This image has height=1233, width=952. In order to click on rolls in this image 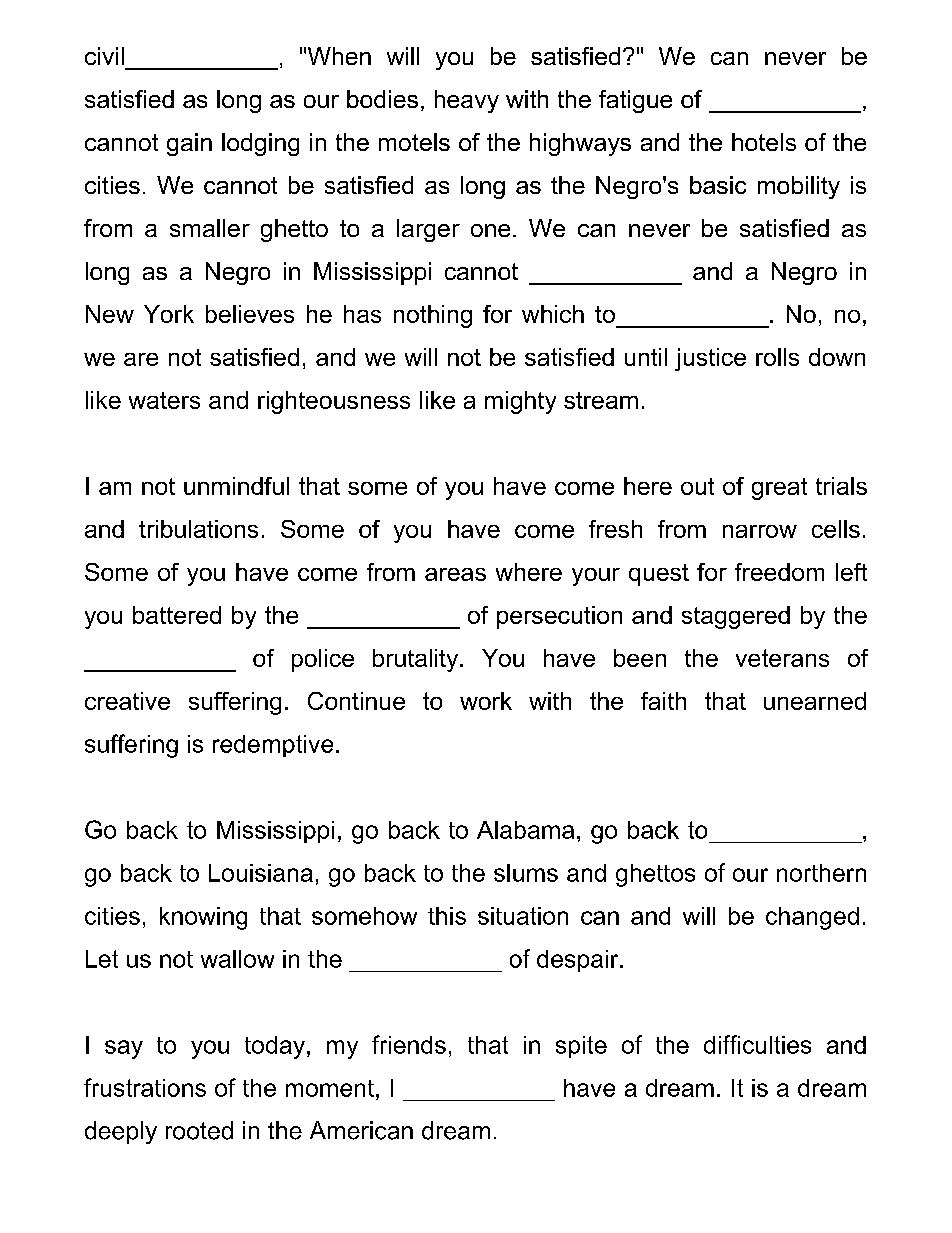, I will do `click(777, 357)`.
